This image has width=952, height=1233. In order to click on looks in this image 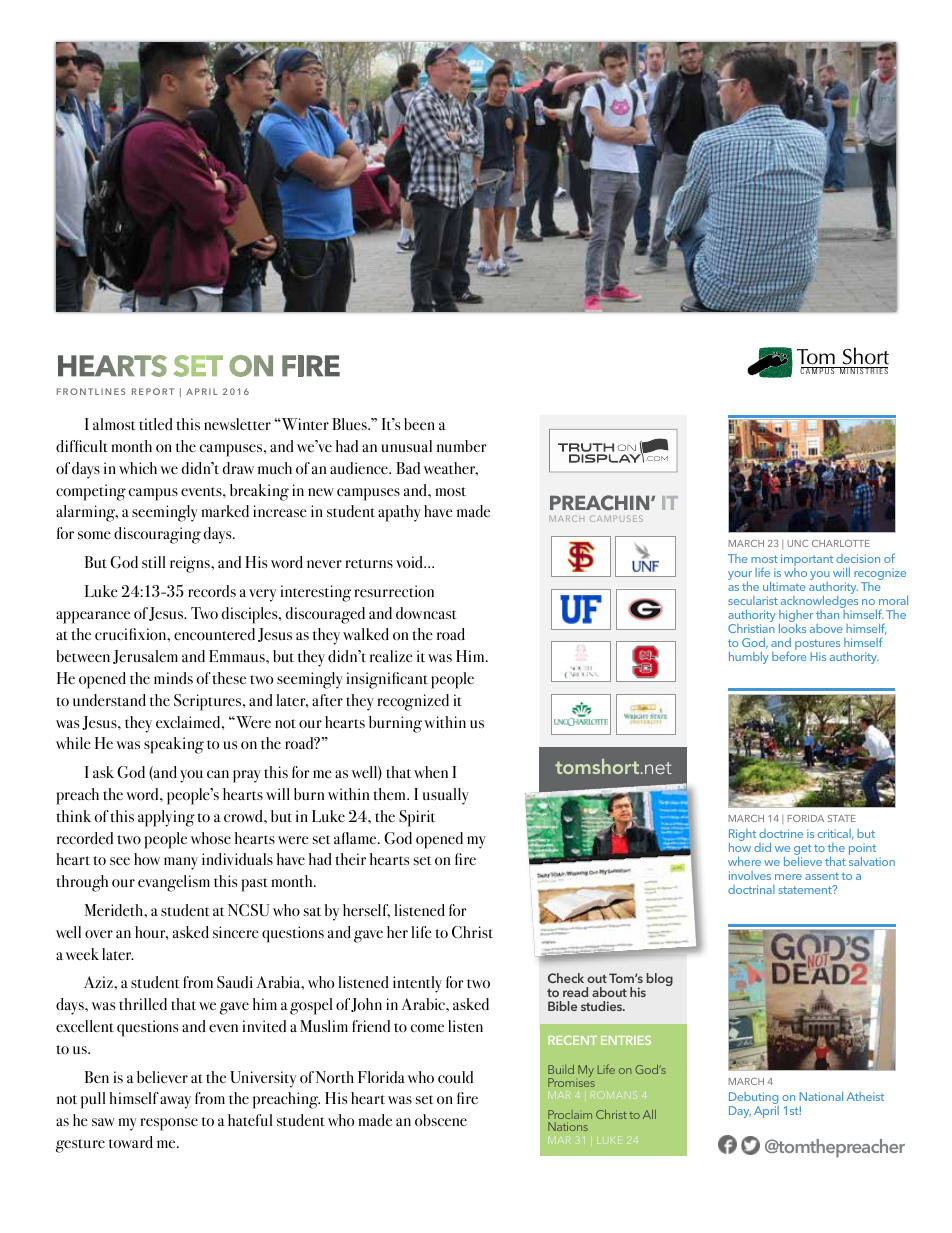, I will do `click(792, 628)`.
